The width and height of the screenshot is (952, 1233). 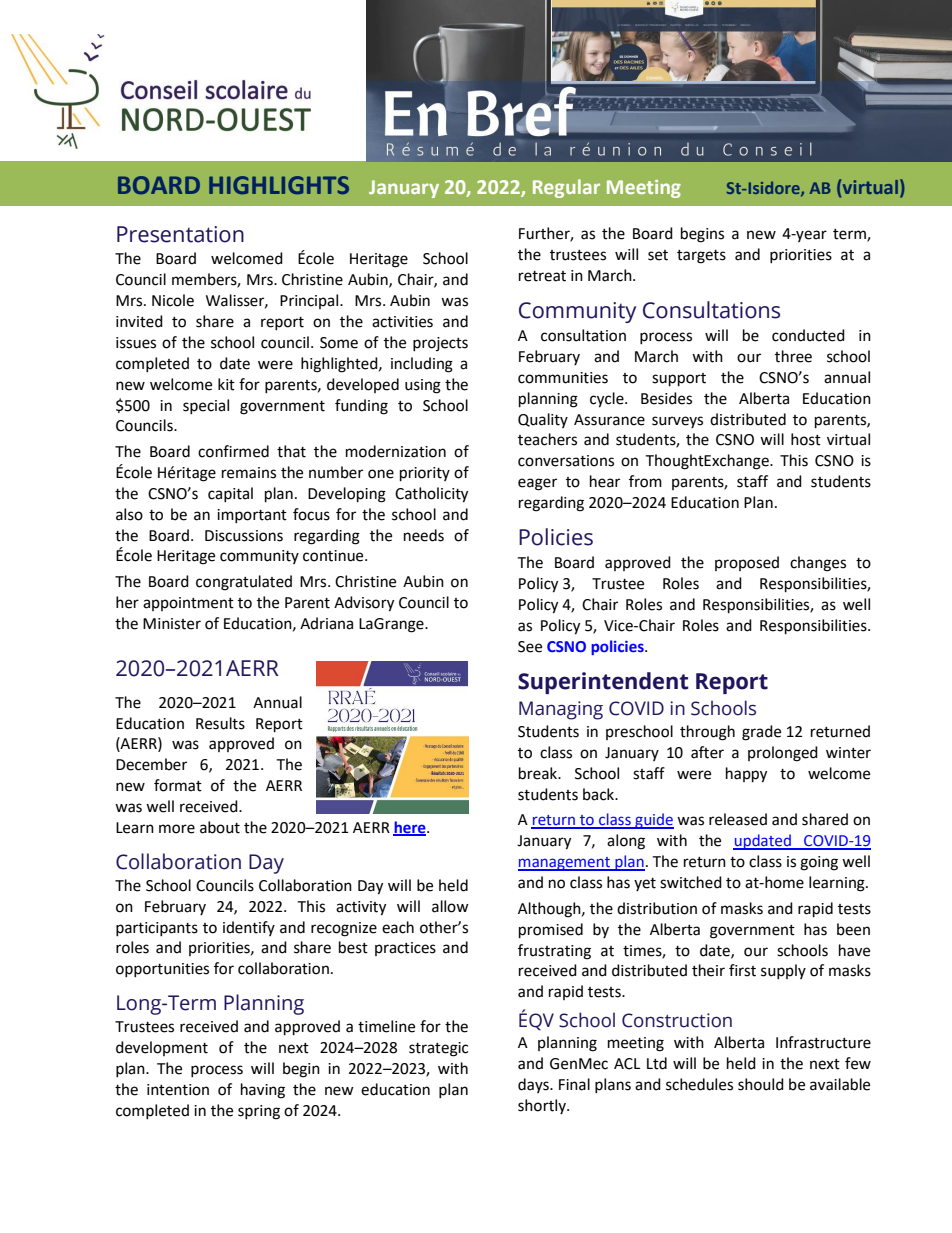 What do you see at coordinates (180, 234) in the screenshot?
I see `Presentation` at bounding box center [180, 234].
